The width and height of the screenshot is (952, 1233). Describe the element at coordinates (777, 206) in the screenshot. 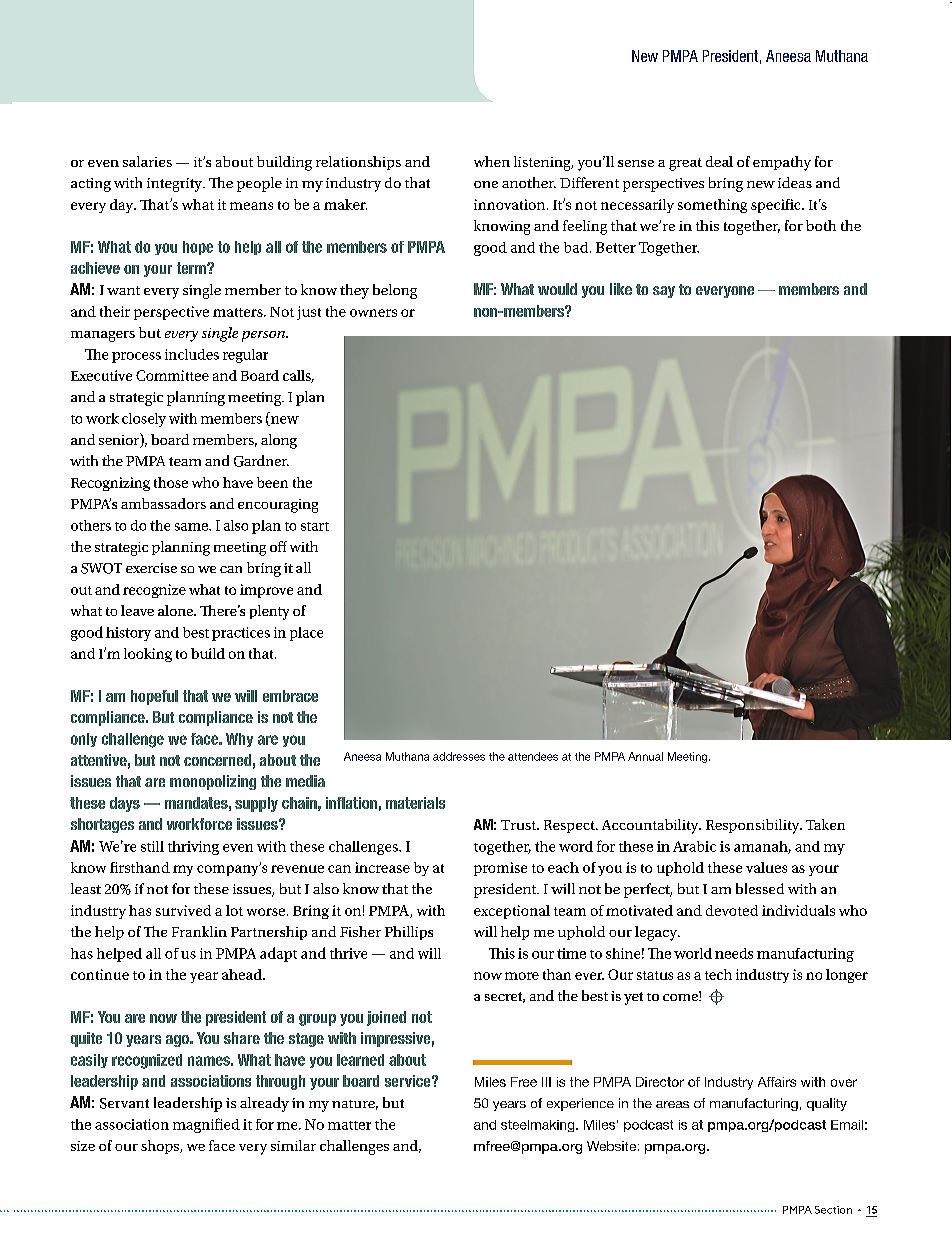

I see `specific` at that location.
